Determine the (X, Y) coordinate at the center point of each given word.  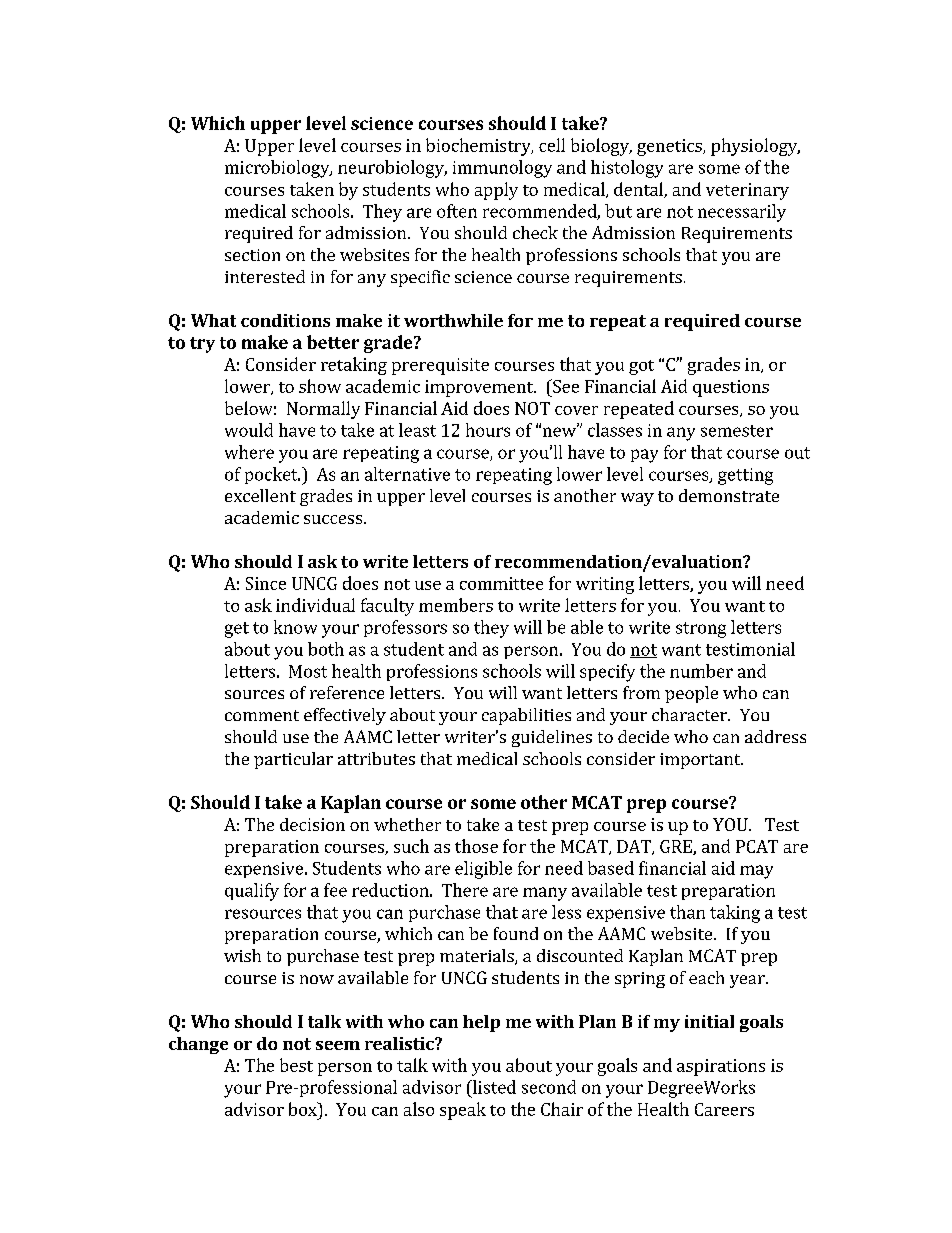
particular (293, 760)
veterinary (747, 191)
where (249, 452)
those (476, 846)
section (252, 255)
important (701, 761)
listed (493, 1087)
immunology (502, 169)
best (296, 1065)
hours (488, 430)
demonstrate (729, 495)
